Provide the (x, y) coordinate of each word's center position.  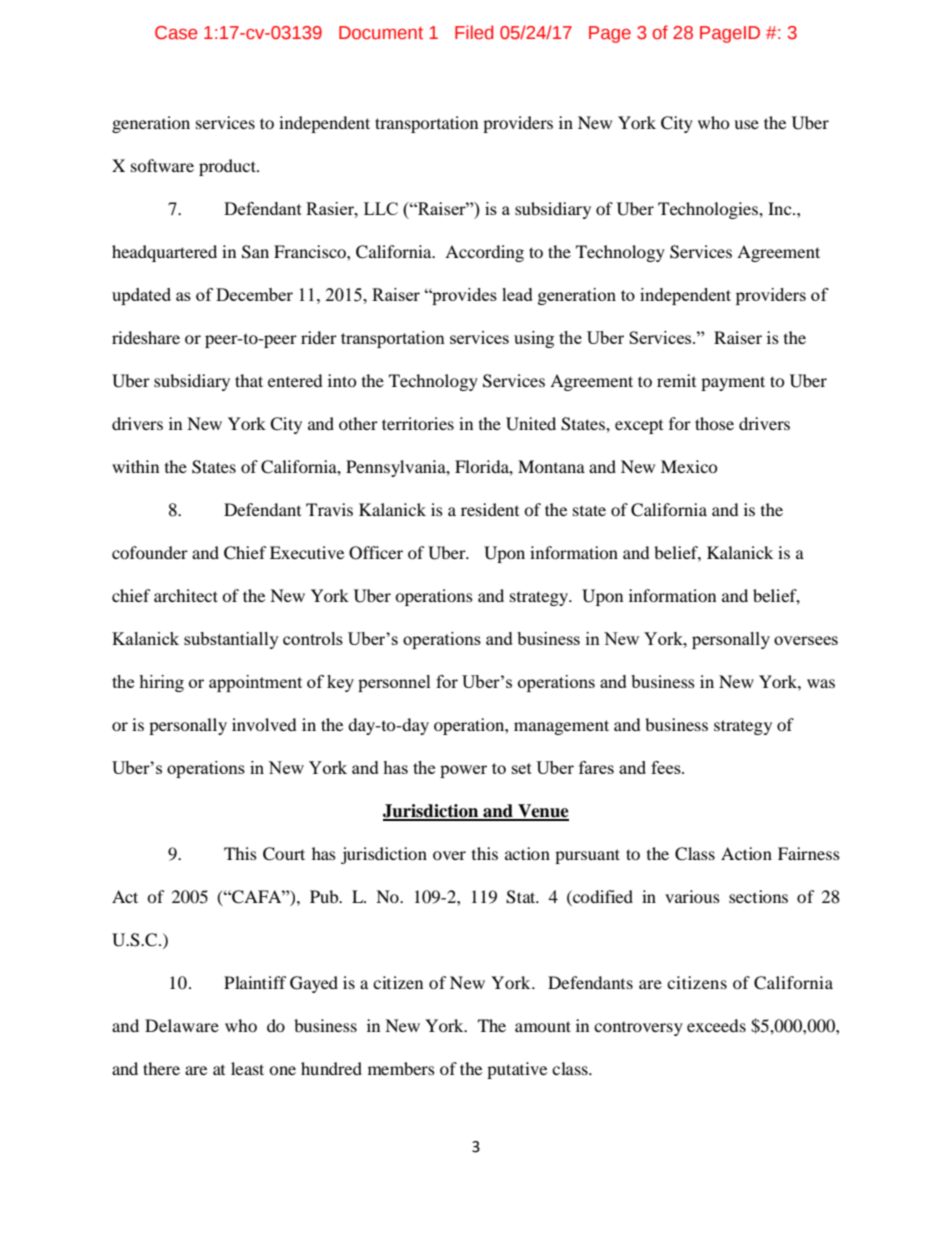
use (746, 124)
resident (490, 509)
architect (186, 595)
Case (176, 33)
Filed (474, 32)
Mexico (689, 466)
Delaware (182, 1025)
